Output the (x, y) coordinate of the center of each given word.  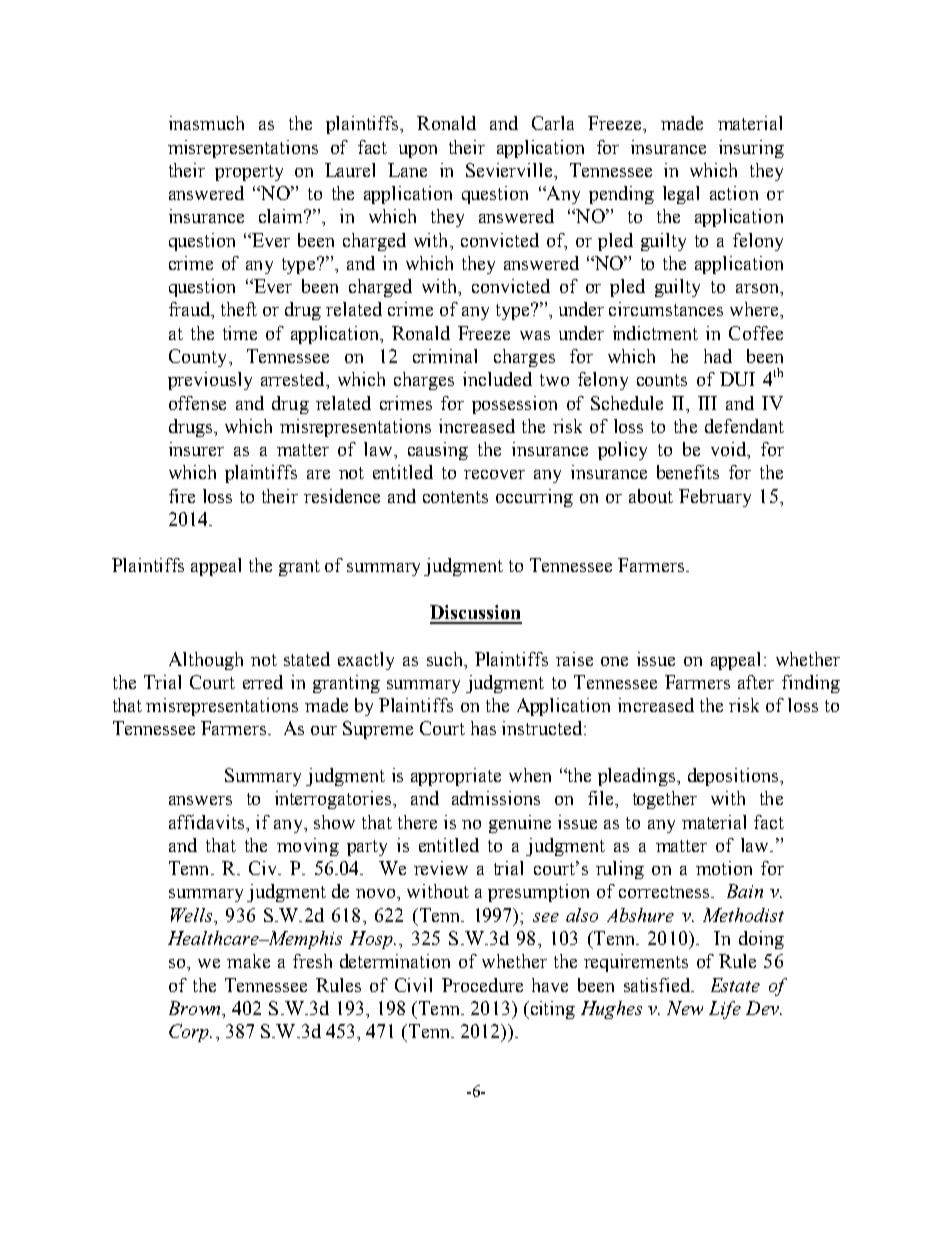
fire (182, 496)
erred (263, 682)
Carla (553, 123)
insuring (751, 149)
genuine (520, 824)
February (715, 498)
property (249, 173)
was (535, 335)
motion (724, 868)
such (446, 659)
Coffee (756, 333)
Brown (196, 1008)
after (756, 682)
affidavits (208, 822)
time (240, 333)
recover (494, 474)
